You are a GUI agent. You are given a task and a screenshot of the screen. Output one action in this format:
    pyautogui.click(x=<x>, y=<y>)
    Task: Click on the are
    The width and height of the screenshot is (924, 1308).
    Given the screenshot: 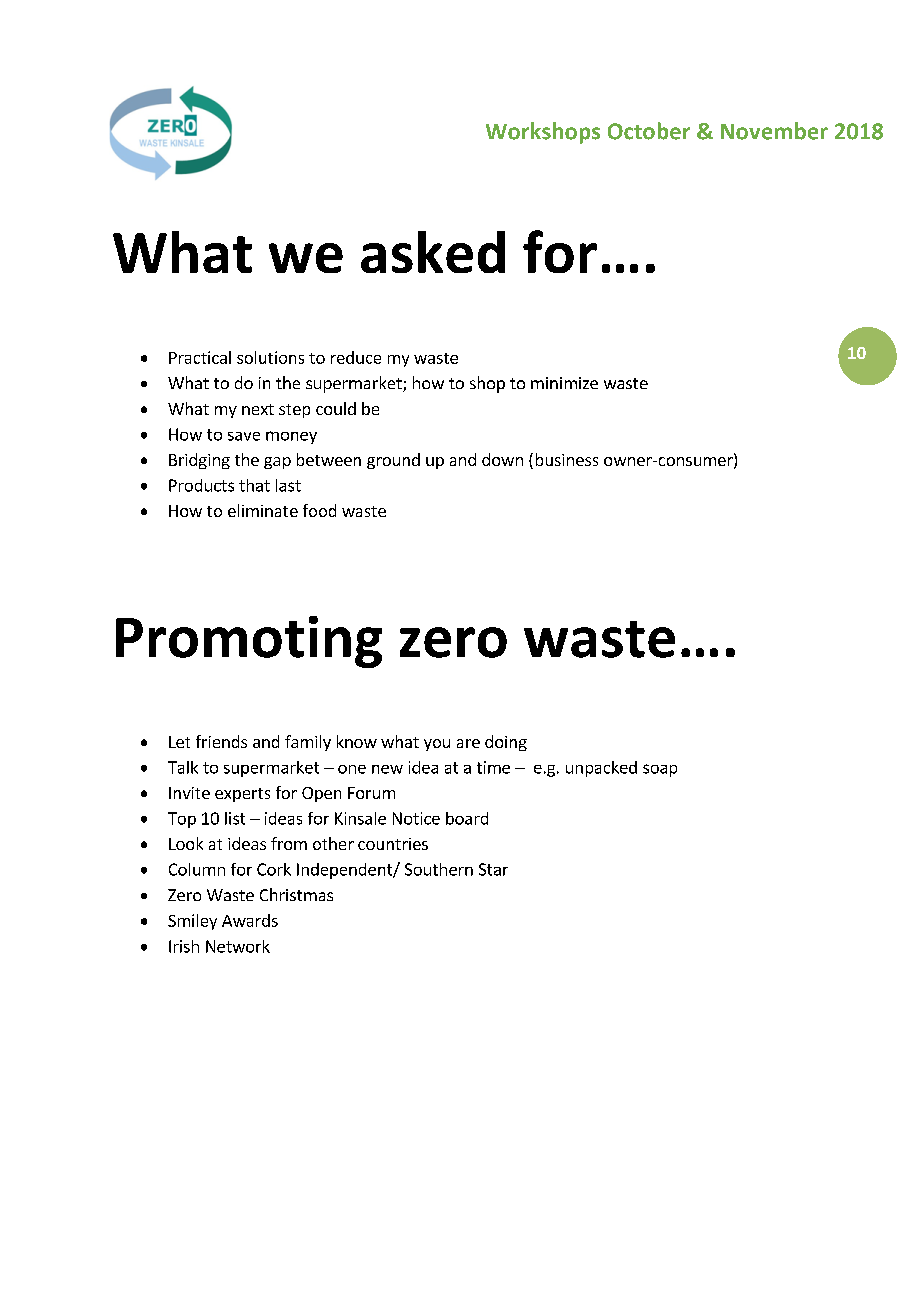 What is the action you would take?
    pyautogui.click(x=468, y=743)
